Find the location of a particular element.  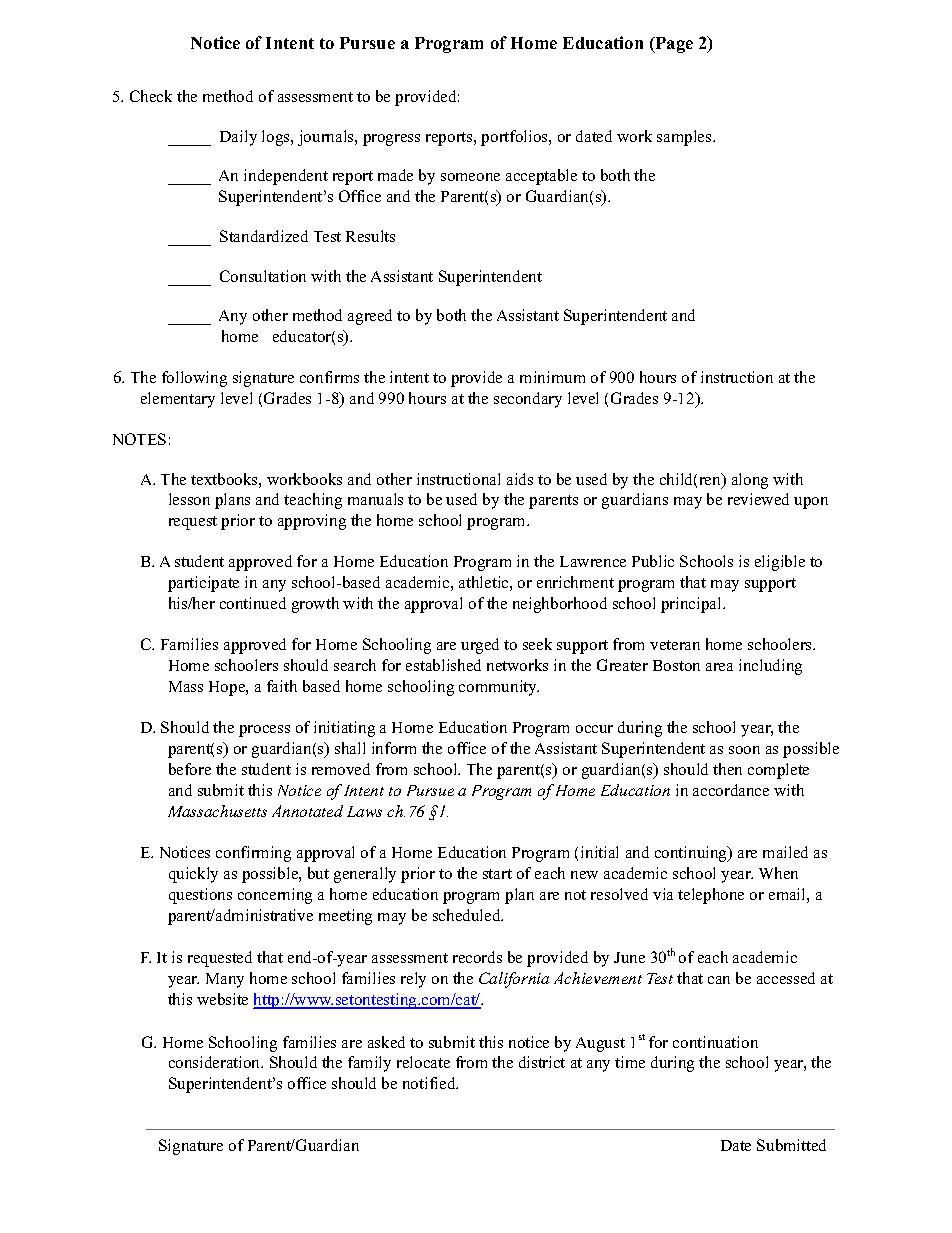

community is located at coordinates (499, 688).
